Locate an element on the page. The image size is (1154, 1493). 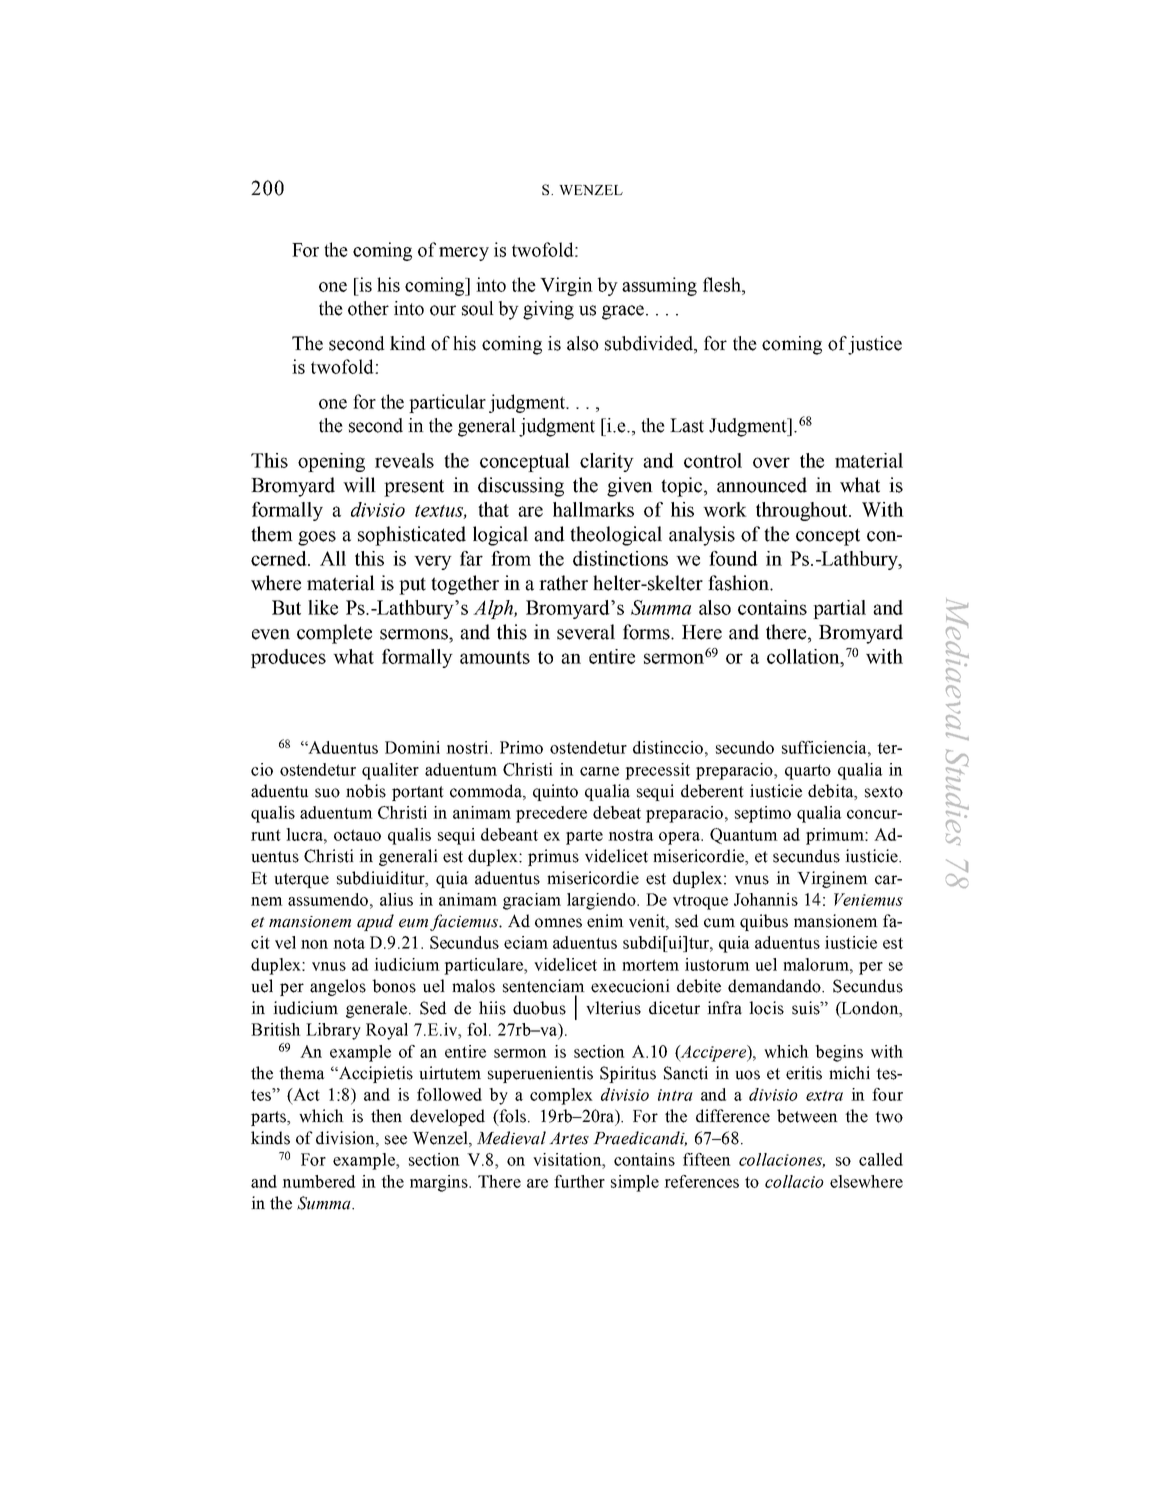
other is located at coordinates (368, 308).
